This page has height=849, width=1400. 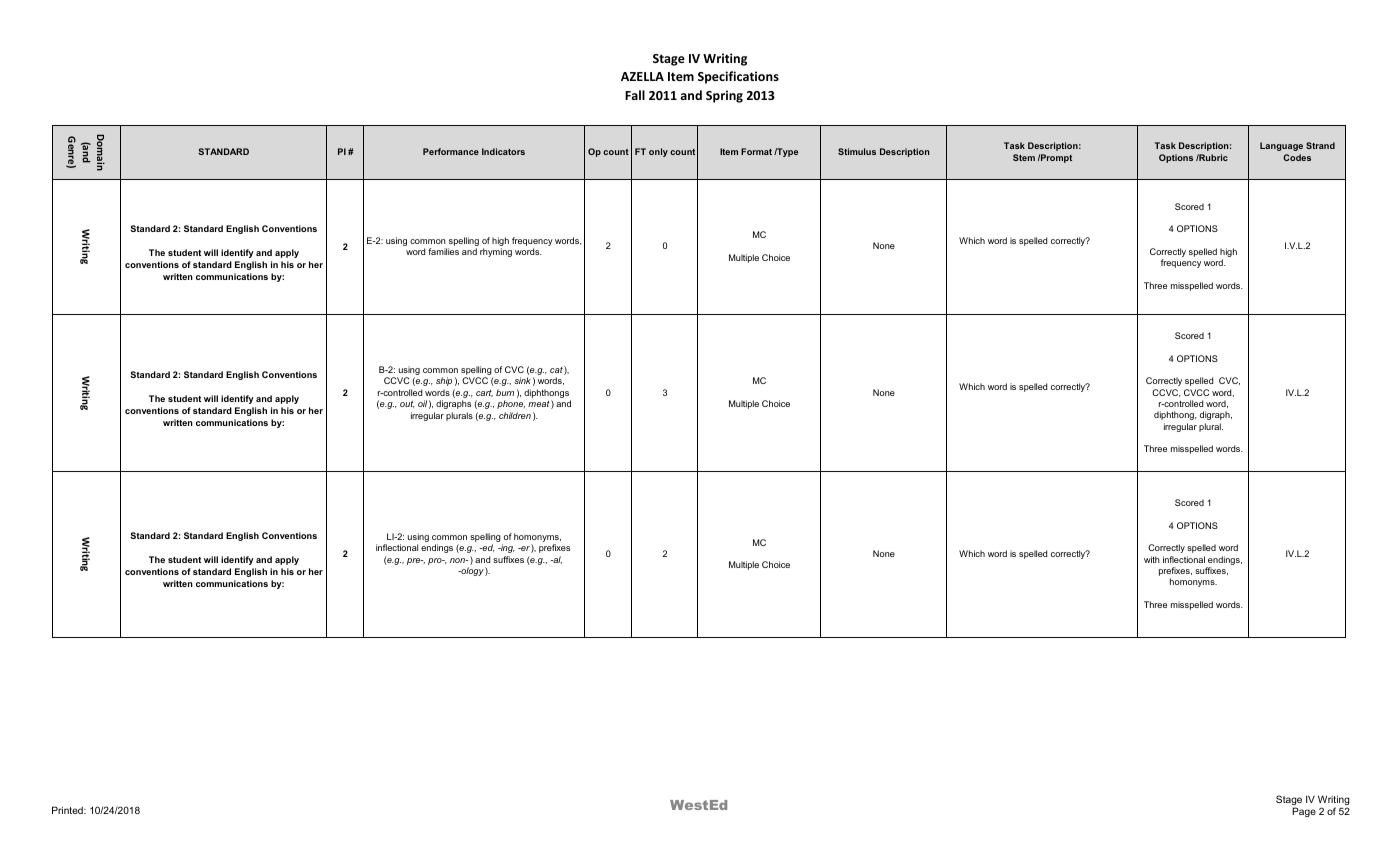 I want to click on burn, so click(x=505, y=392).
